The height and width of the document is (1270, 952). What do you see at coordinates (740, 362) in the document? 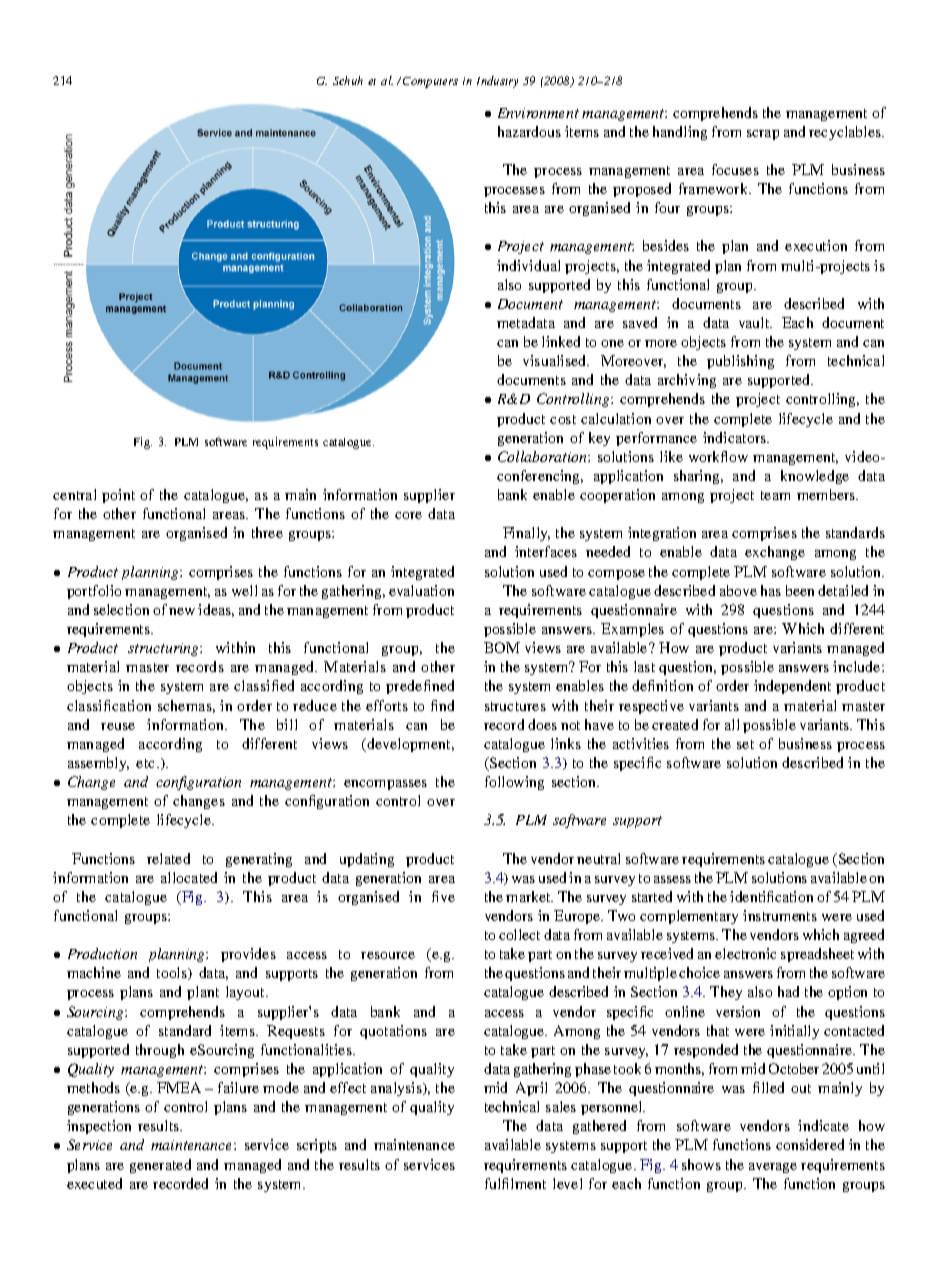
I see `publishing` at bounding box center [740, 362].
